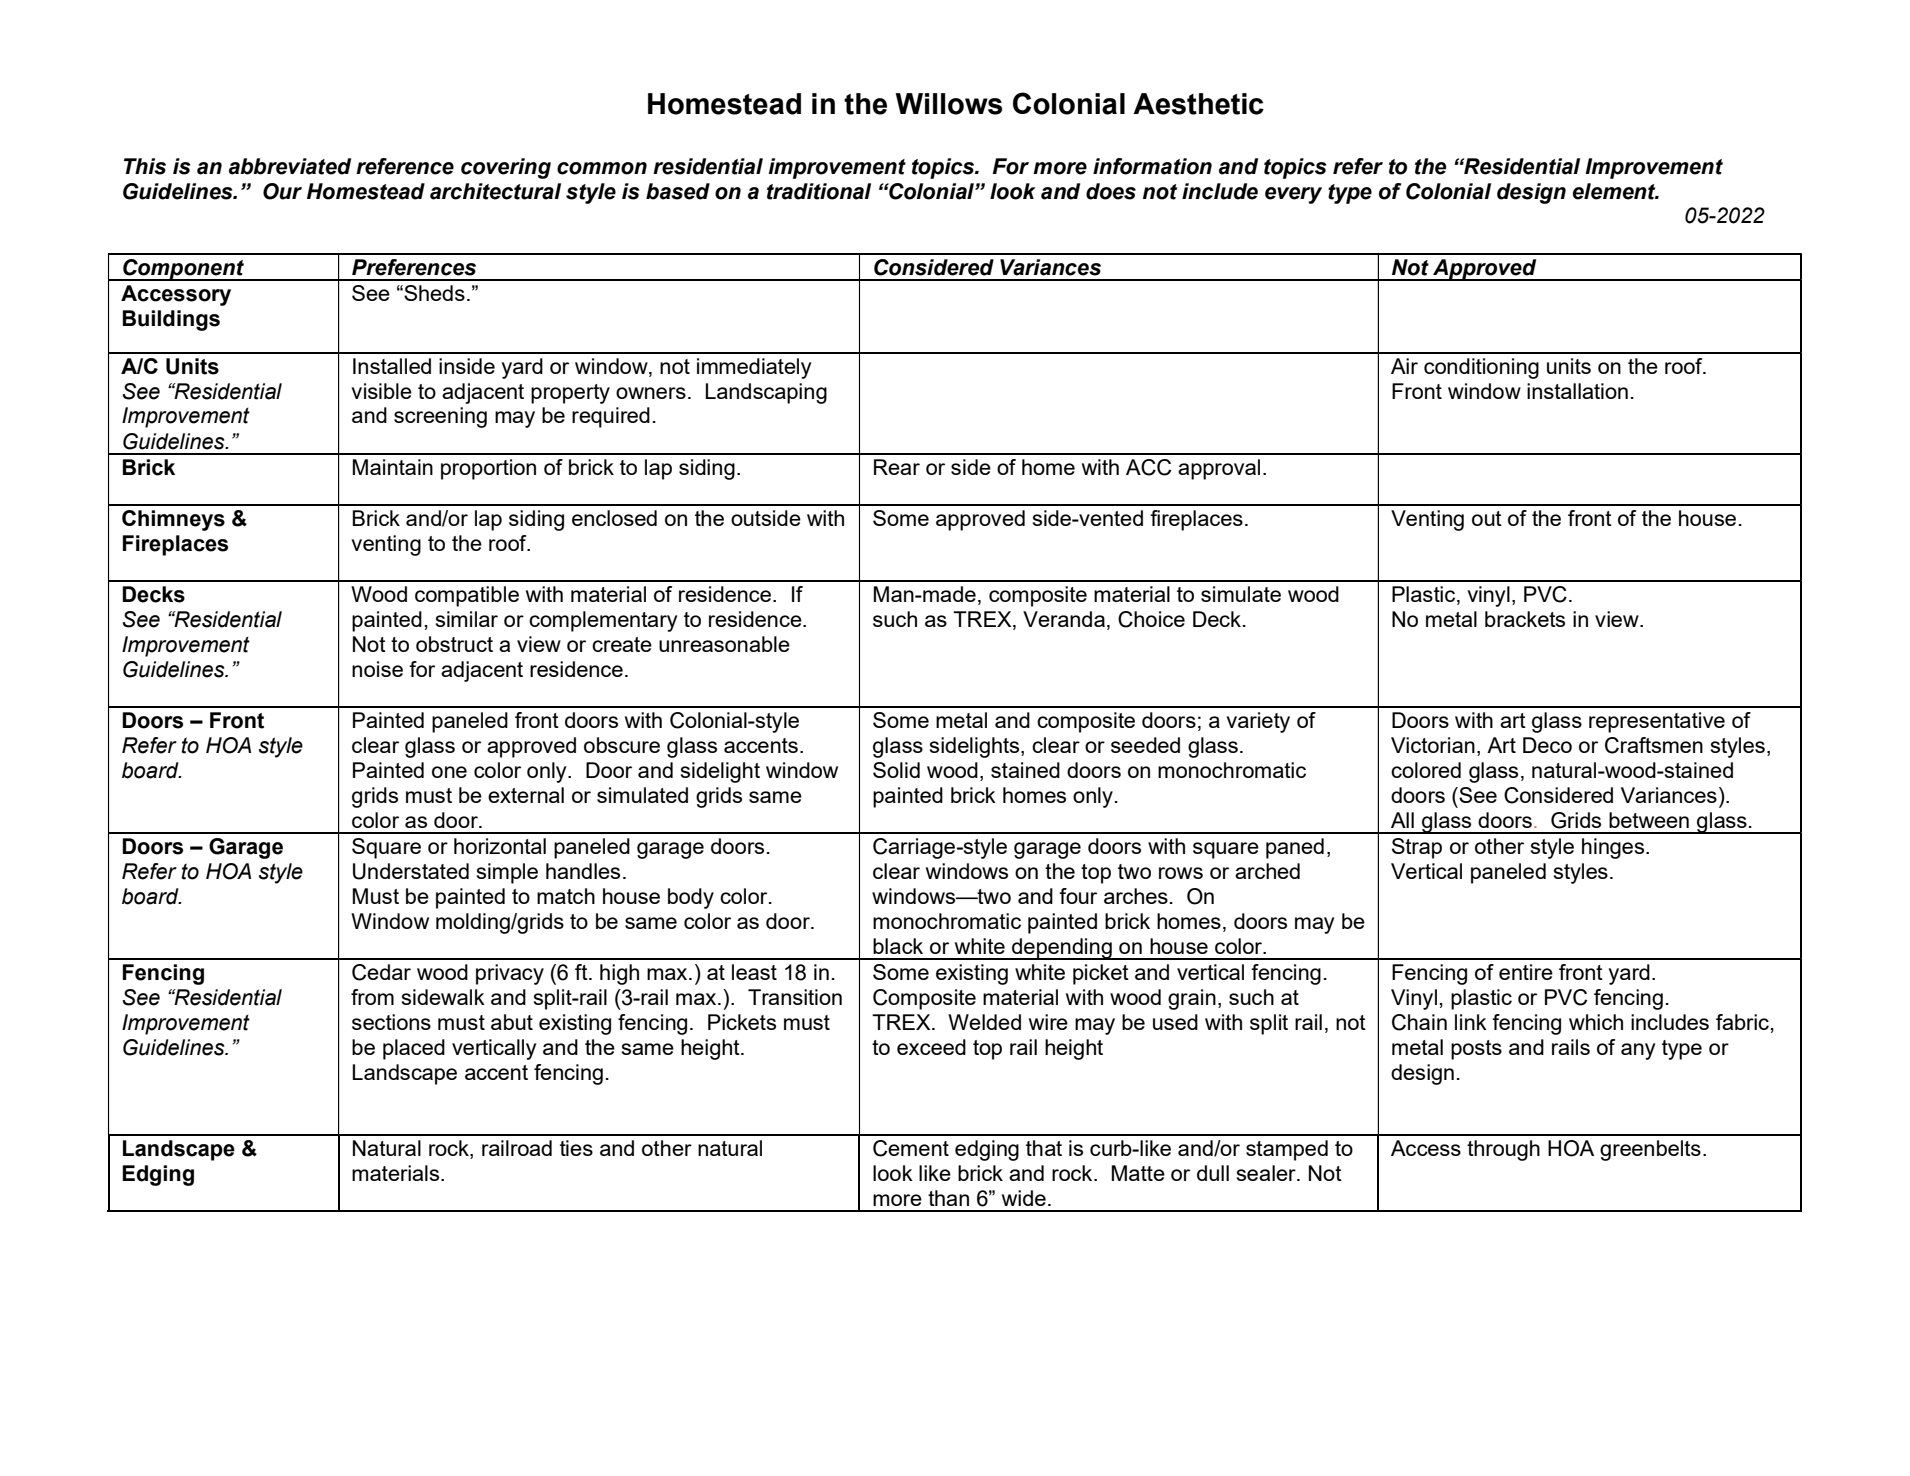 Image resolution: width=1910 pixels, height=1476 pixels. What do you see at coordinates (392, 366) in the screenshot?
I see `Installed` at bounding box center [392, 366].
